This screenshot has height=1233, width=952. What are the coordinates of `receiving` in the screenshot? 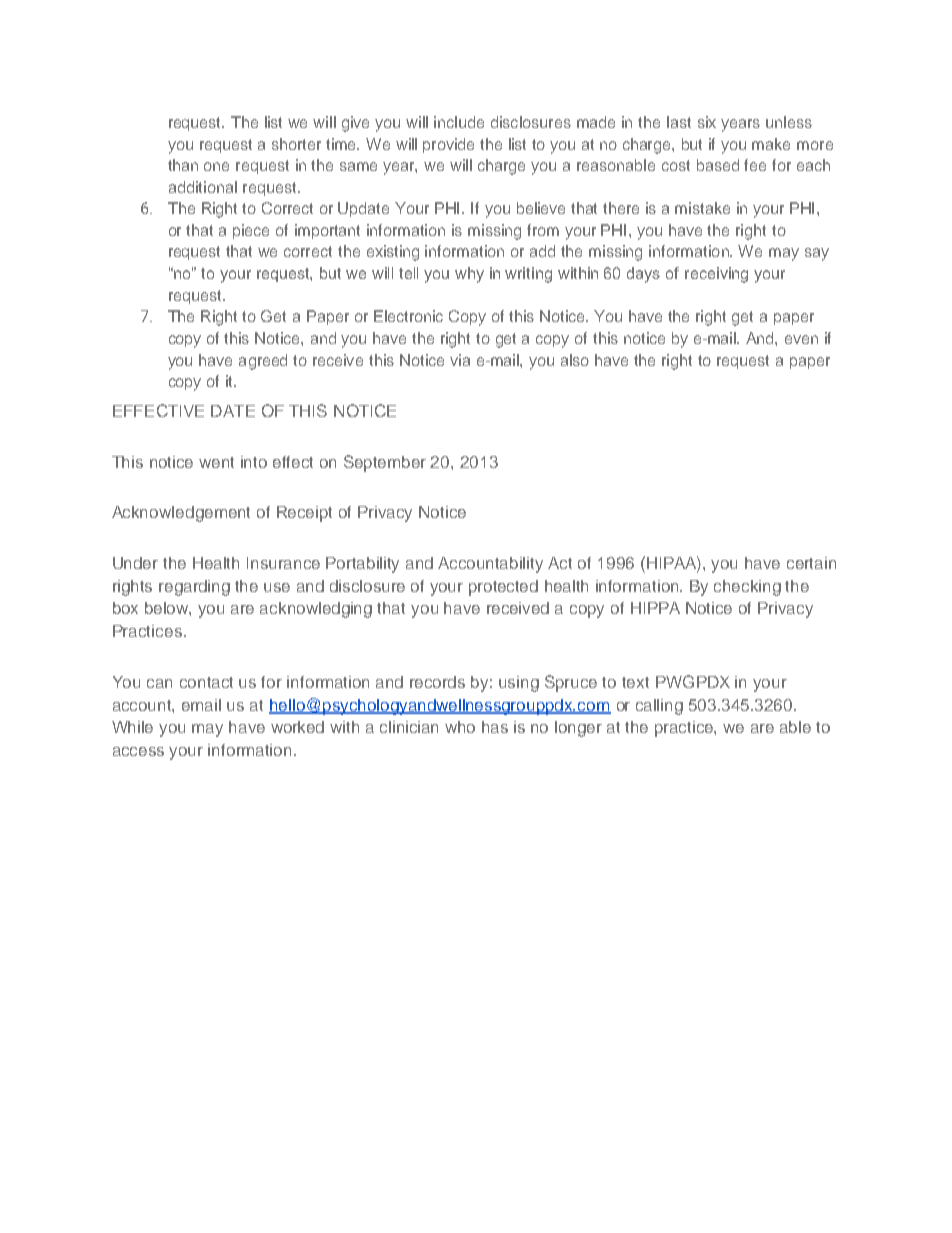 It's located at (716, 275).
